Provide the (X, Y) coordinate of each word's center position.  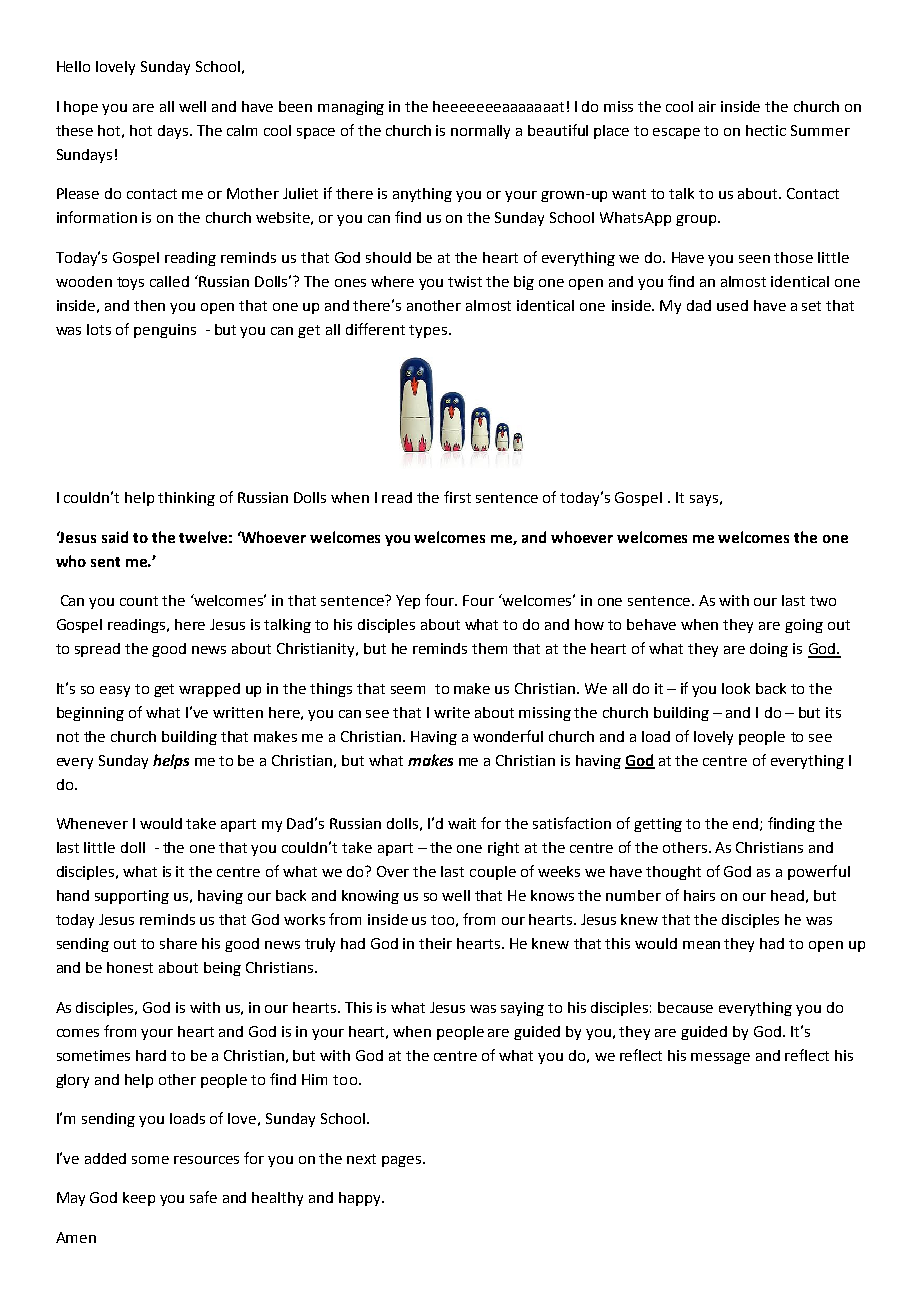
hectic (766, 130)
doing (769, 650)
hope (81, 108)
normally (480, 132)
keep (139, 1199)
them (489, 648)
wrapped (209, 690)
